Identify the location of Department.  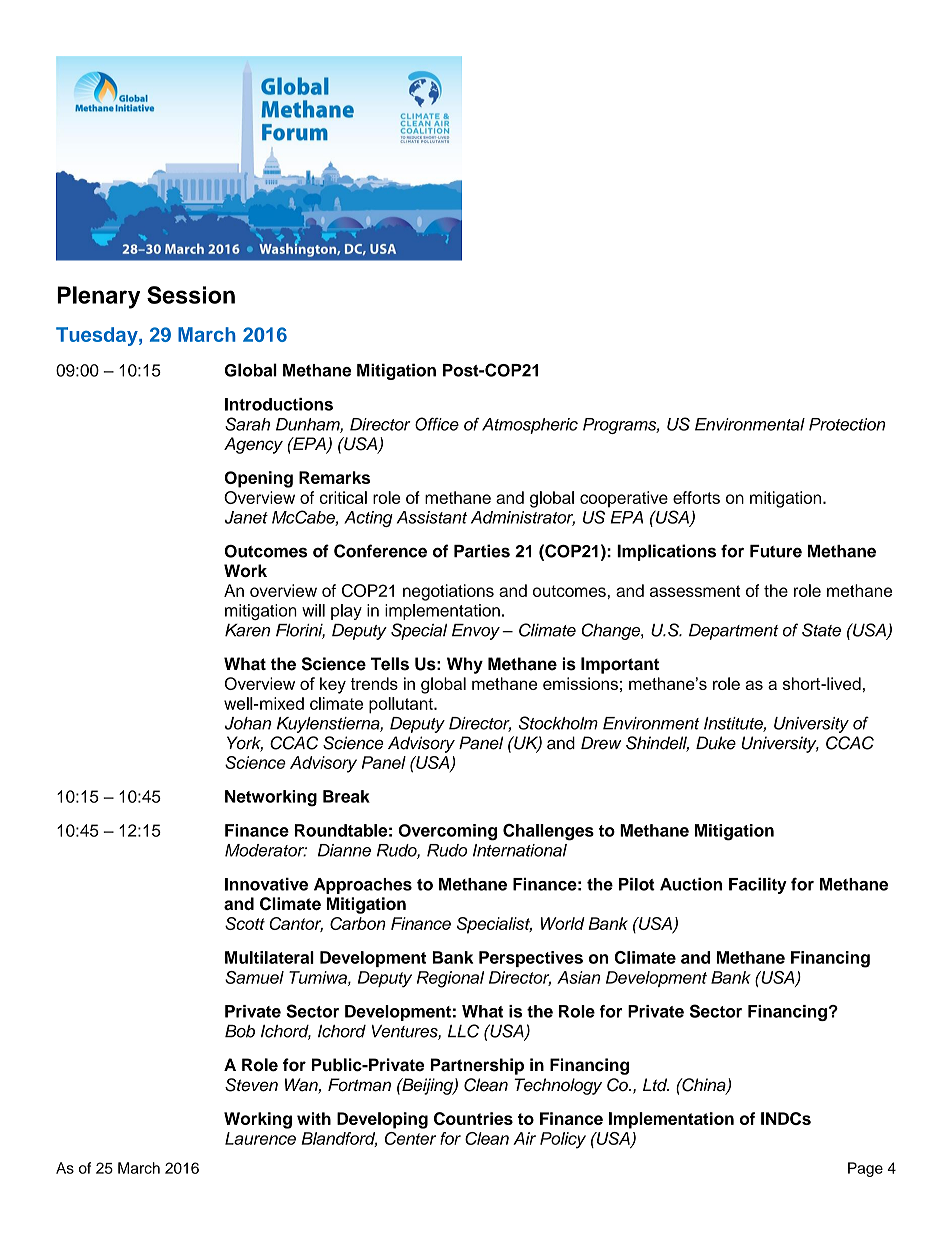
(734, 632).
